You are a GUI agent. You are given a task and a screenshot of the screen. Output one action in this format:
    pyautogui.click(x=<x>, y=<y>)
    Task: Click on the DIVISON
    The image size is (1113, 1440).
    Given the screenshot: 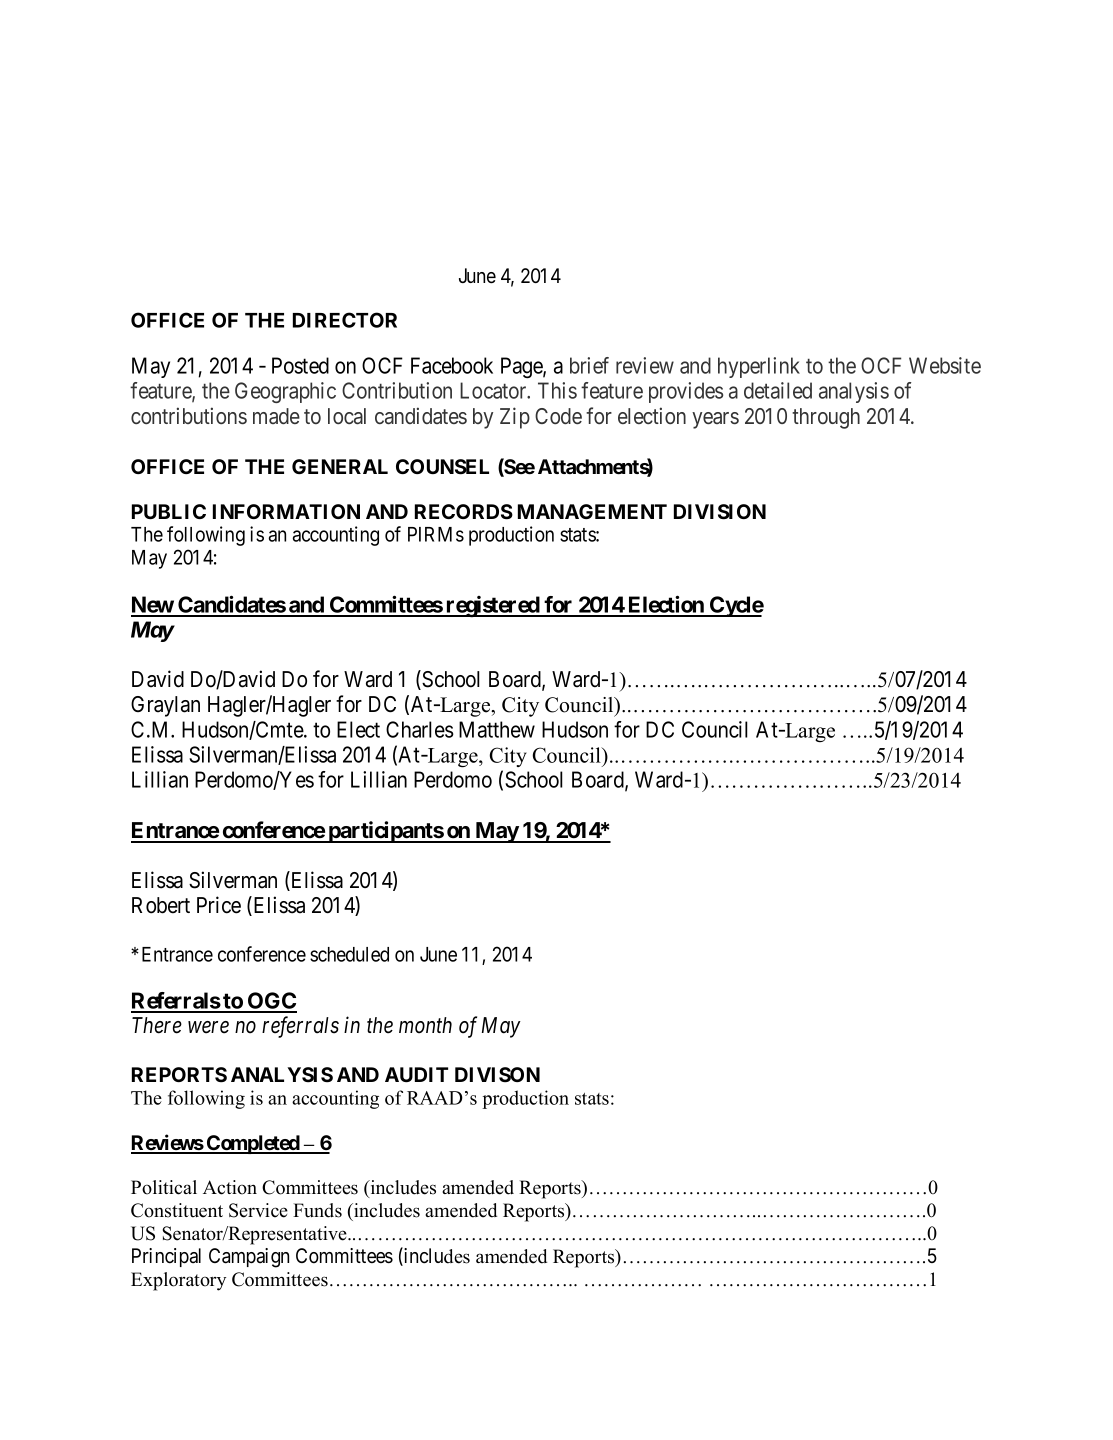 What is the action you would take?
    pyautogui.click(x=497, y=1075)
